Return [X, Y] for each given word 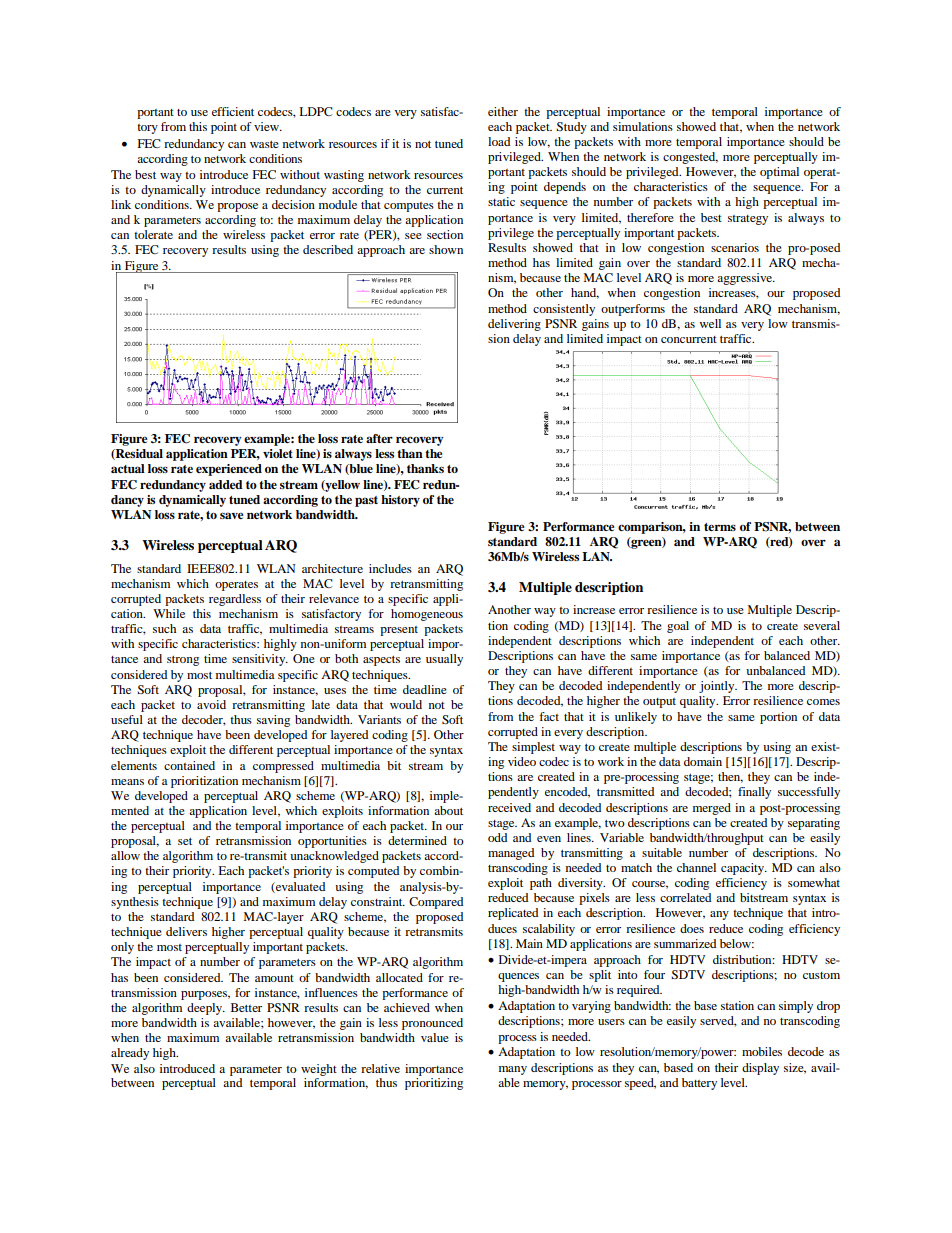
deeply [206, 1009]
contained [189, 765]
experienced [229, 470]
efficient [233, 111]
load [499, 141]
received [509, 807]
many [513, 1070]
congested [690, 158]
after [379, 438]
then [730, 777]
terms [720, 527]
